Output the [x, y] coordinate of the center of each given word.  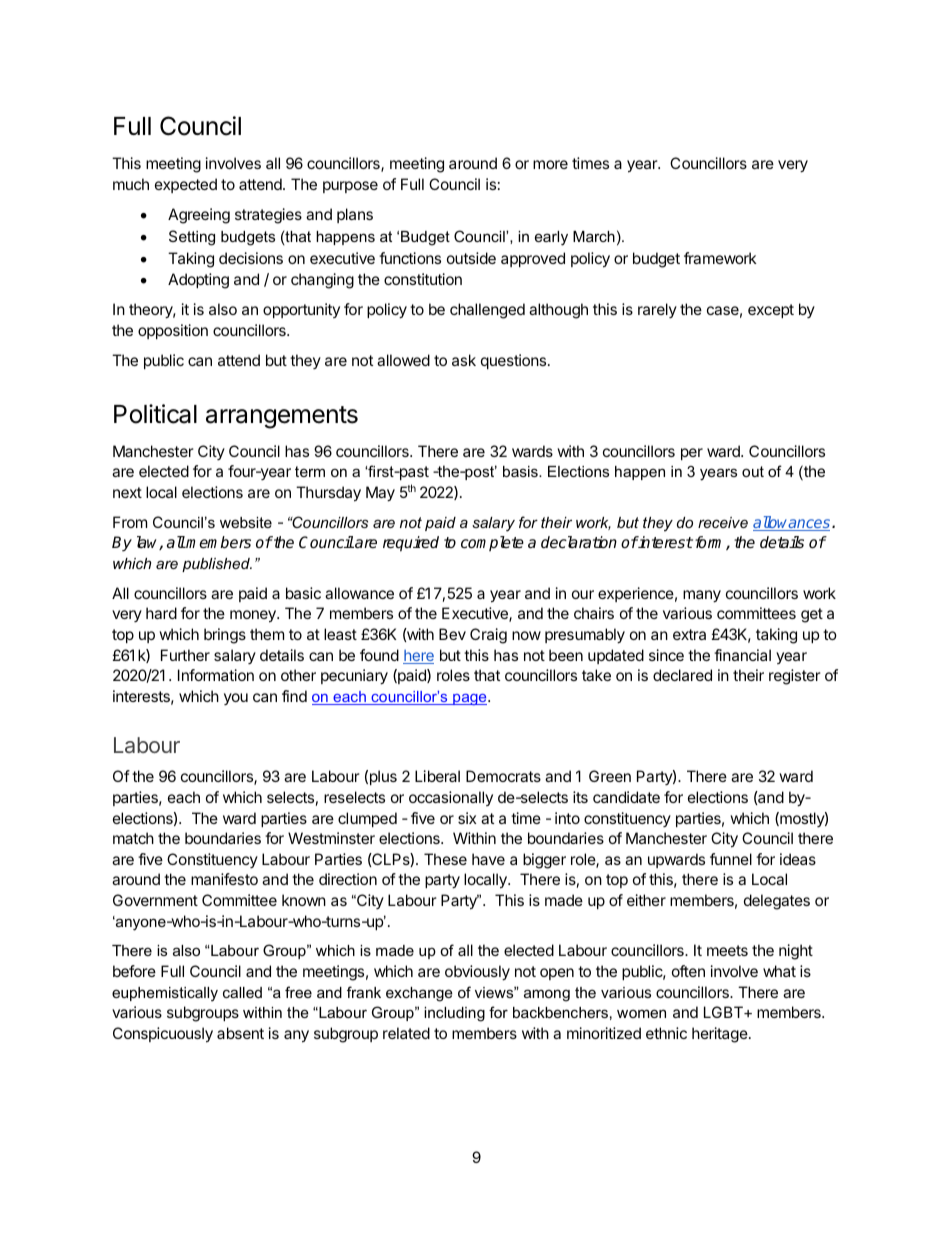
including [454, 1014]
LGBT [724, 1012]
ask [464, 360]
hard [161, 613]
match [133, 838]
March [594, 236]
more [550, 164]
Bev [452, 634]
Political [155, 414]
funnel [731, 859]
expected [186, 185]
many [702, 596]
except [771, 311]
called [242, 992]
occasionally [451, 798]
